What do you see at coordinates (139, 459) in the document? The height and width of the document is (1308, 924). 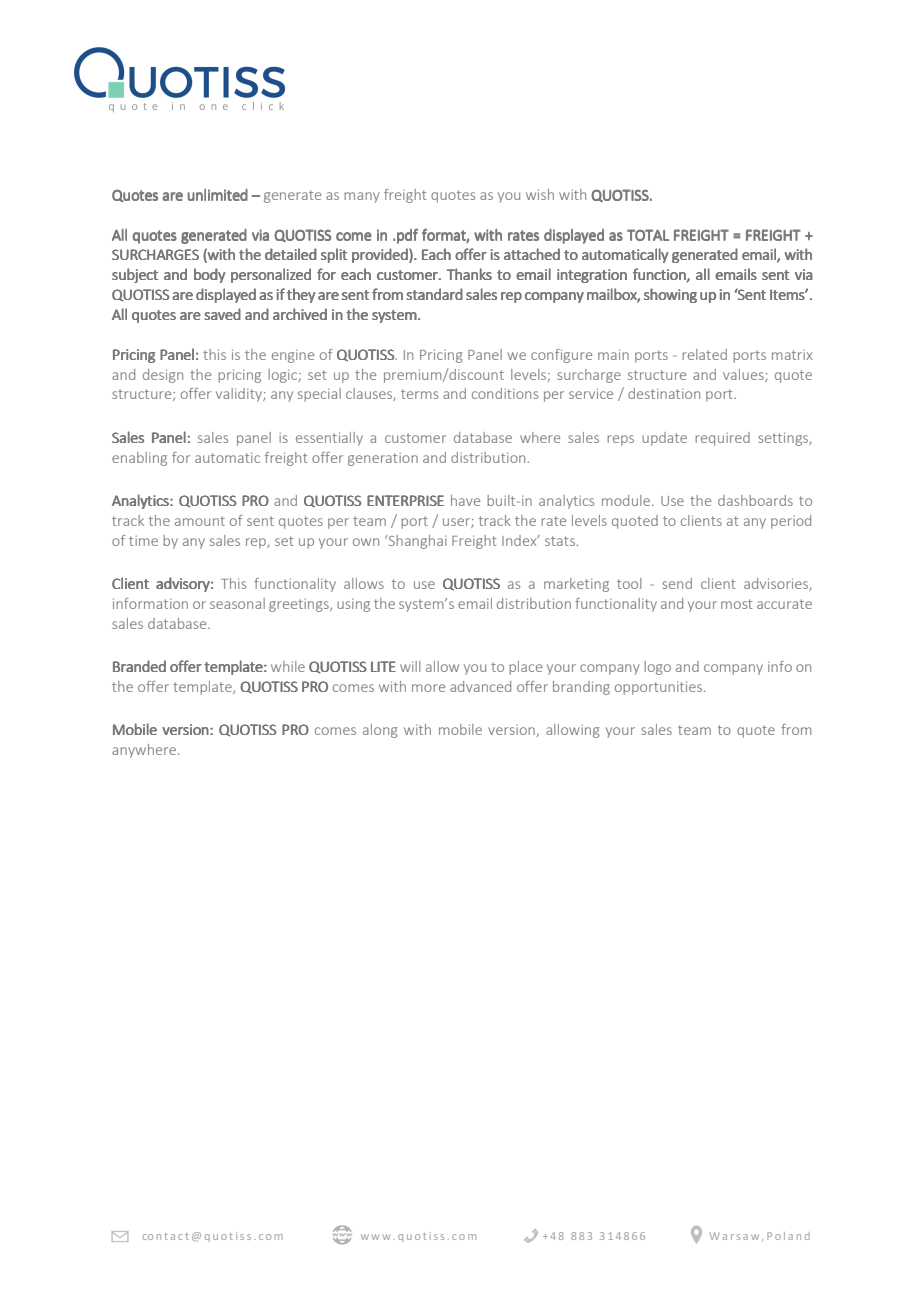 I see `enabling` at bounding box center [139, 459].
